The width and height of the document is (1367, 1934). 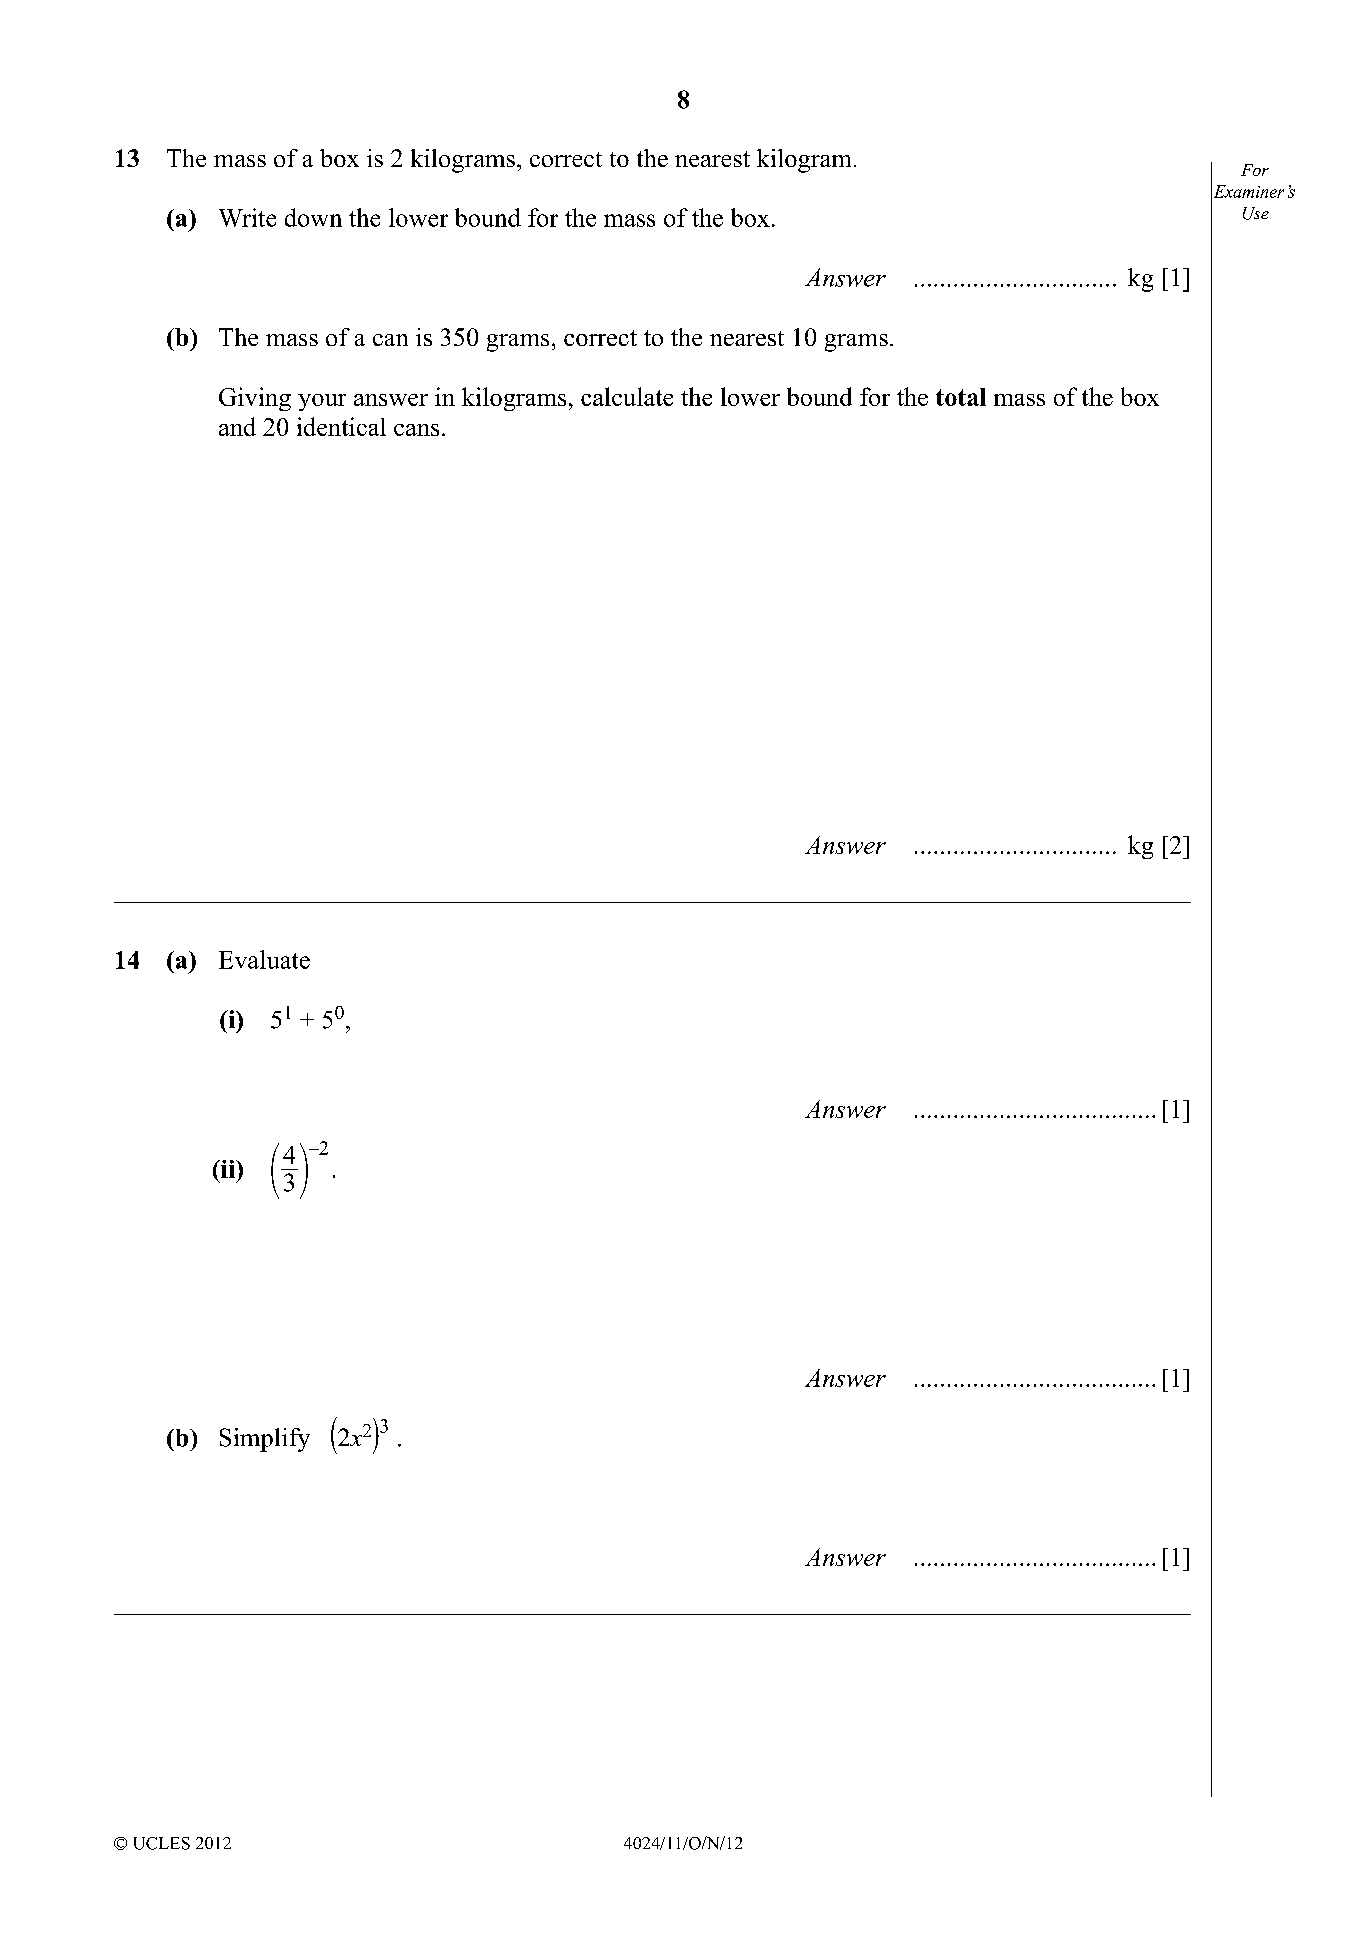 I want to click on total, so click(x=961, y=397).
